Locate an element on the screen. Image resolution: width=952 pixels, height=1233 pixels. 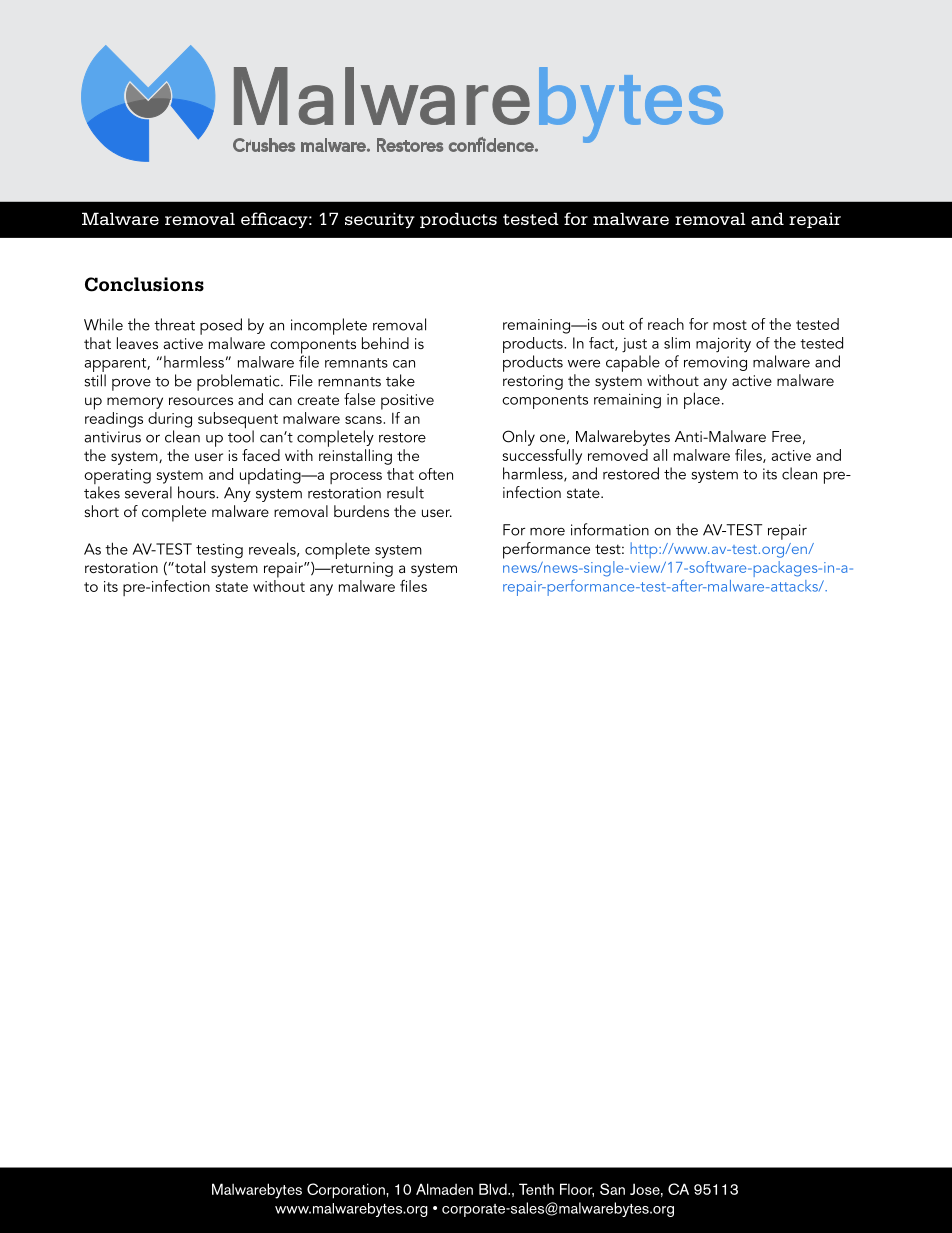
more is located at coordinates (547, 531).
